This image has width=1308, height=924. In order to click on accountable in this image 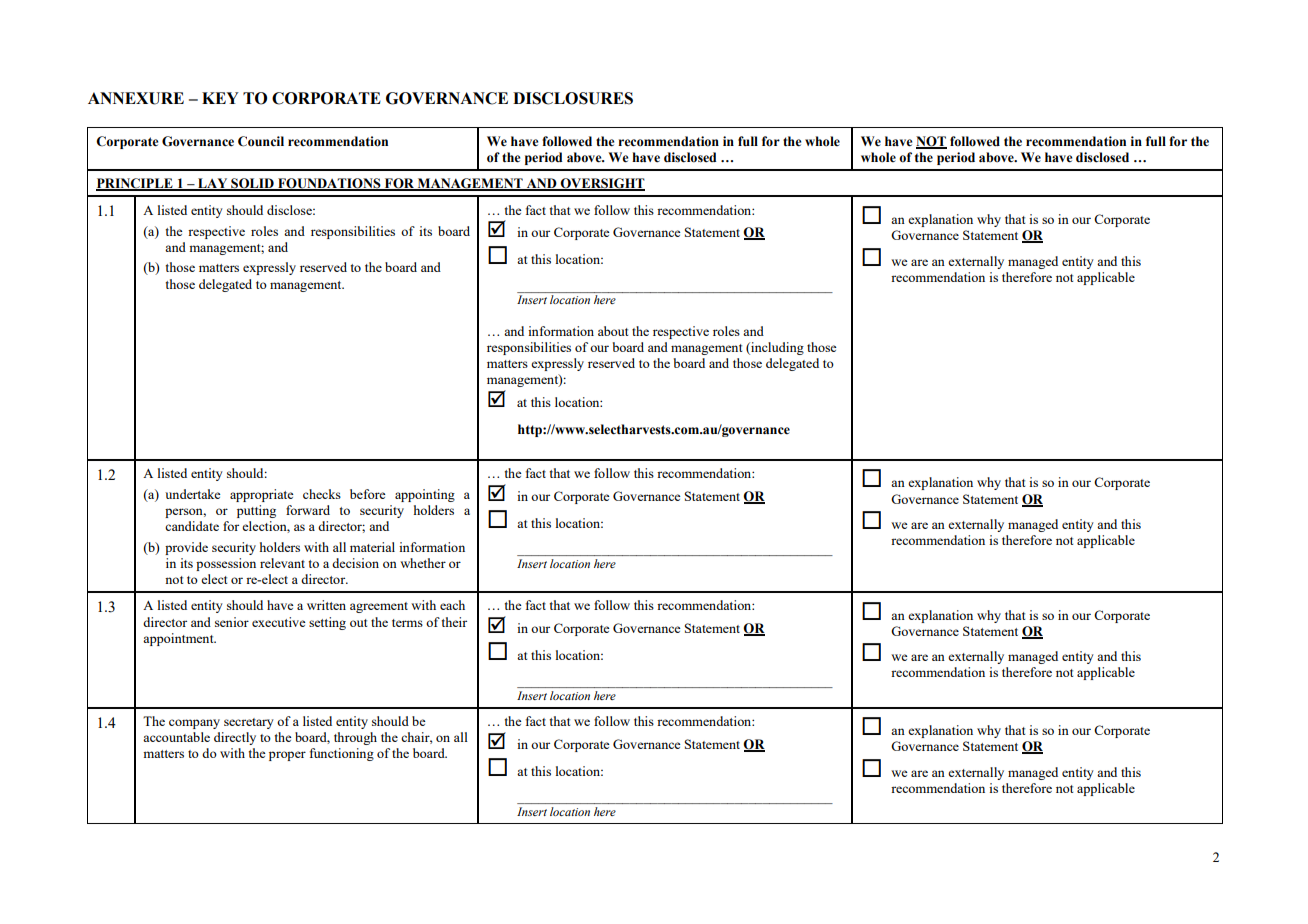, I will do `click(176, 737)`.
